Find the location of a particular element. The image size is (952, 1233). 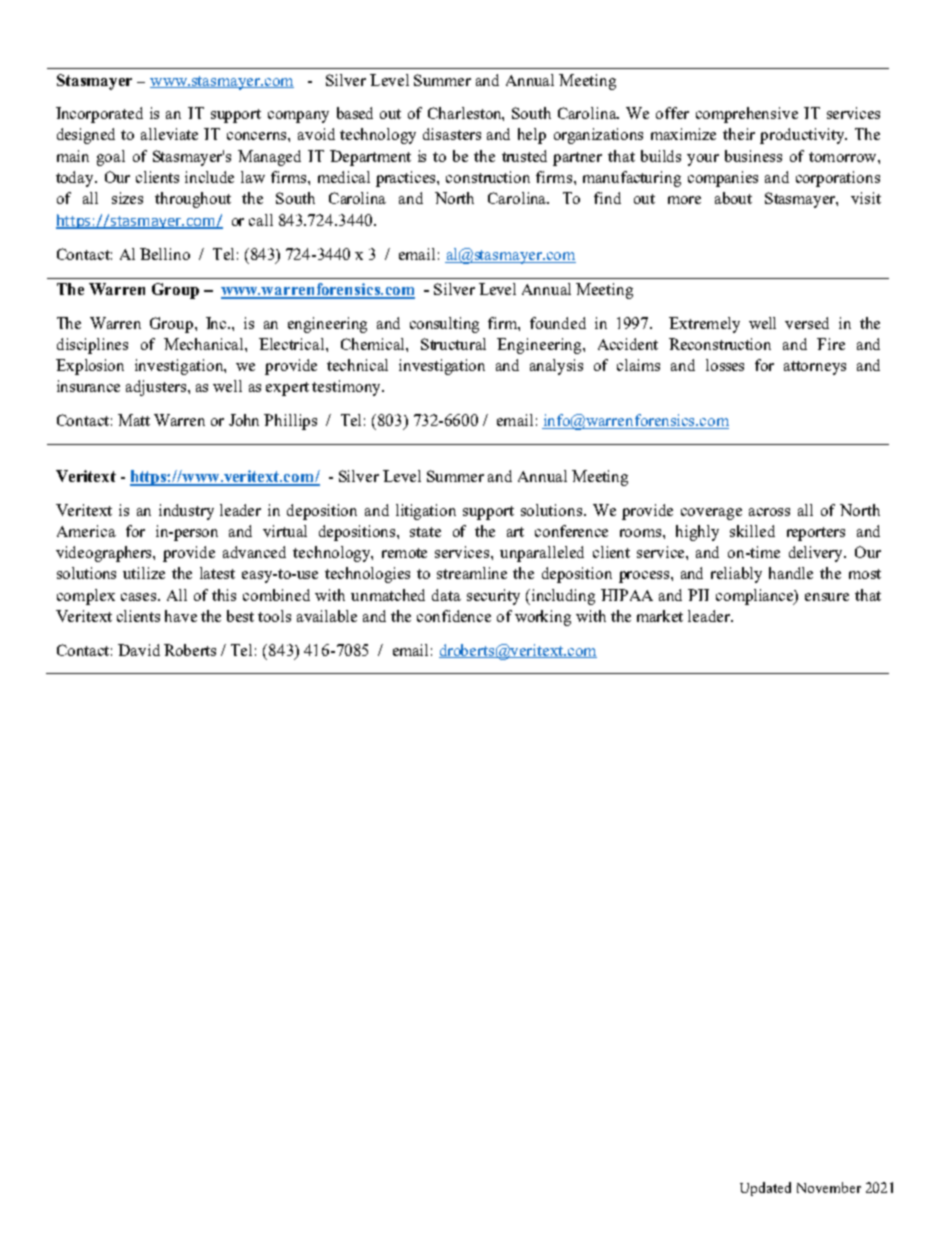

market is located at coordinates (660, 616).
